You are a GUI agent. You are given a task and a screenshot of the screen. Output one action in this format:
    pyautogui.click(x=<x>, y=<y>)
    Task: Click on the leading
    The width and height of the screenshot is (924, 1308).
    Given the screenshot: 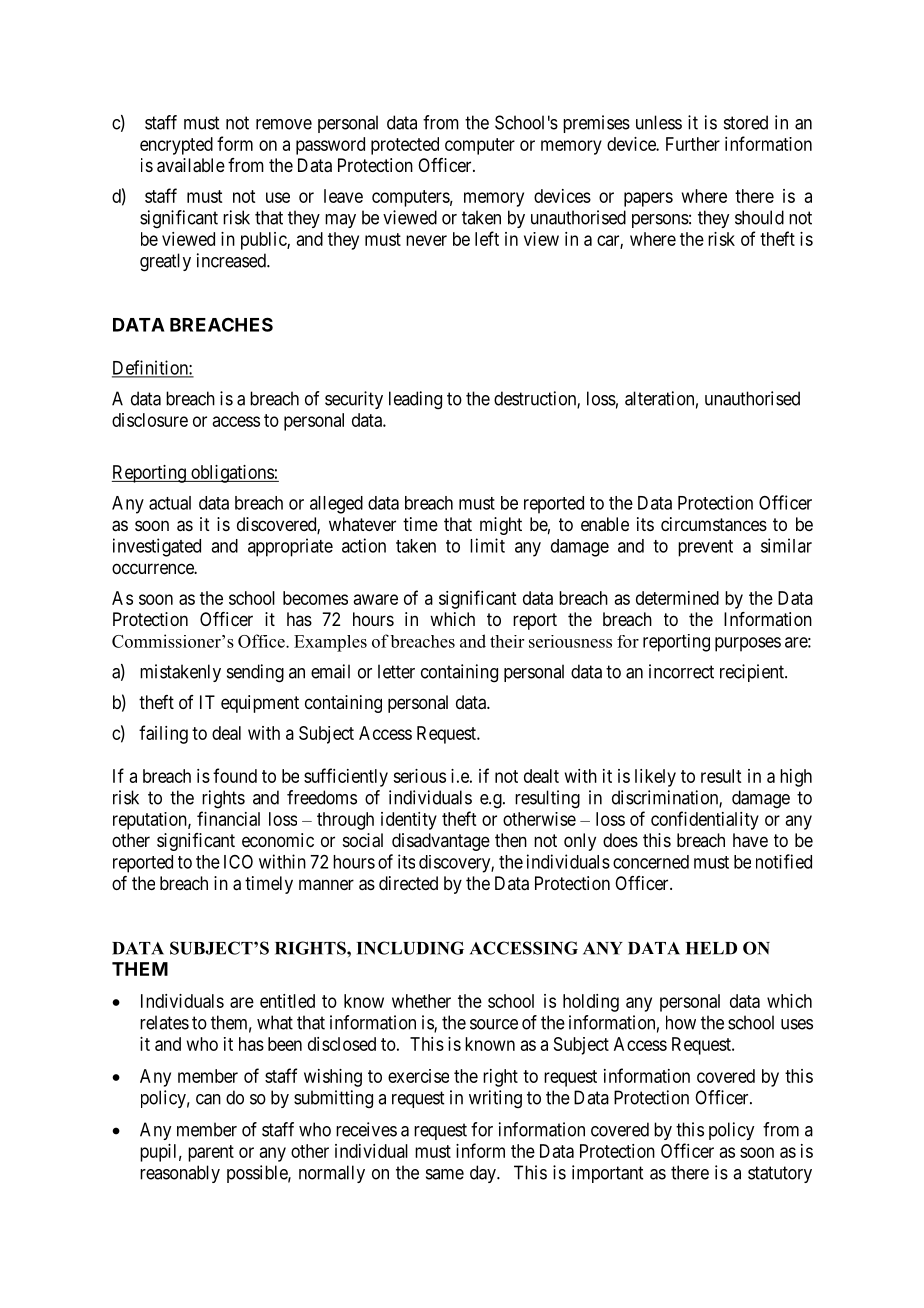 What is the action you would take?
    pyautogui.click(x=415, y=400)
